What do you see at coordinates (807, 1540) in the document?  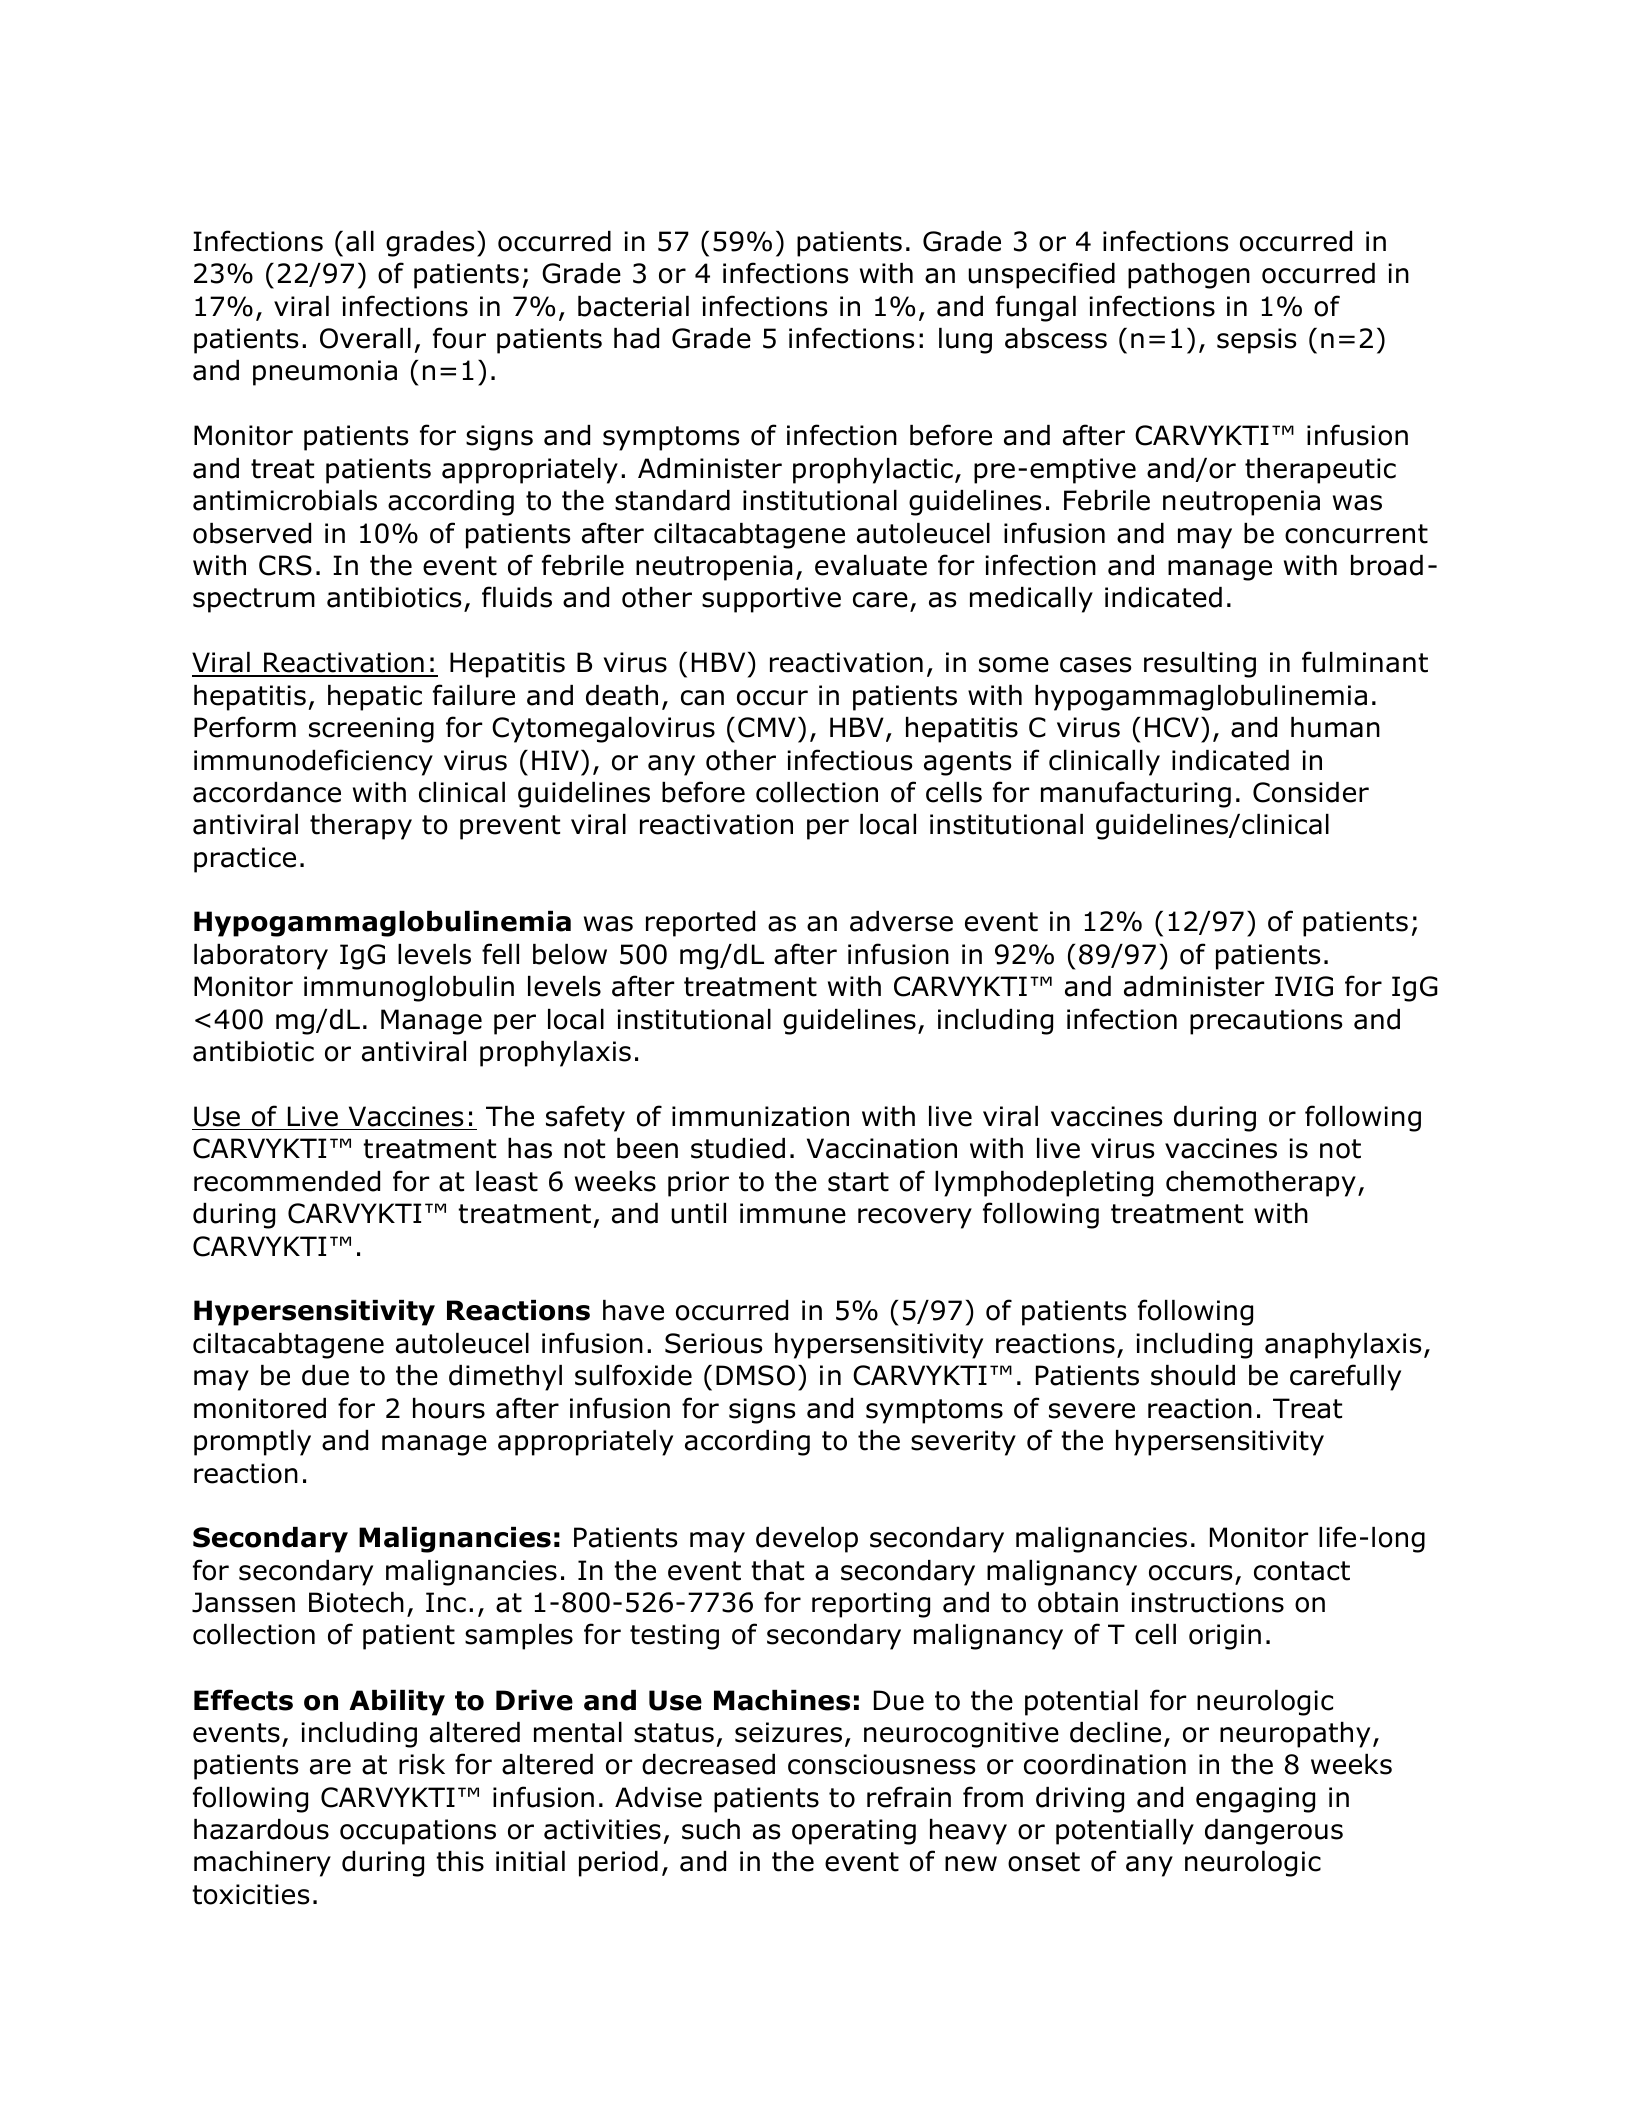 I see `develop` at bounding box center [807, 1540].
